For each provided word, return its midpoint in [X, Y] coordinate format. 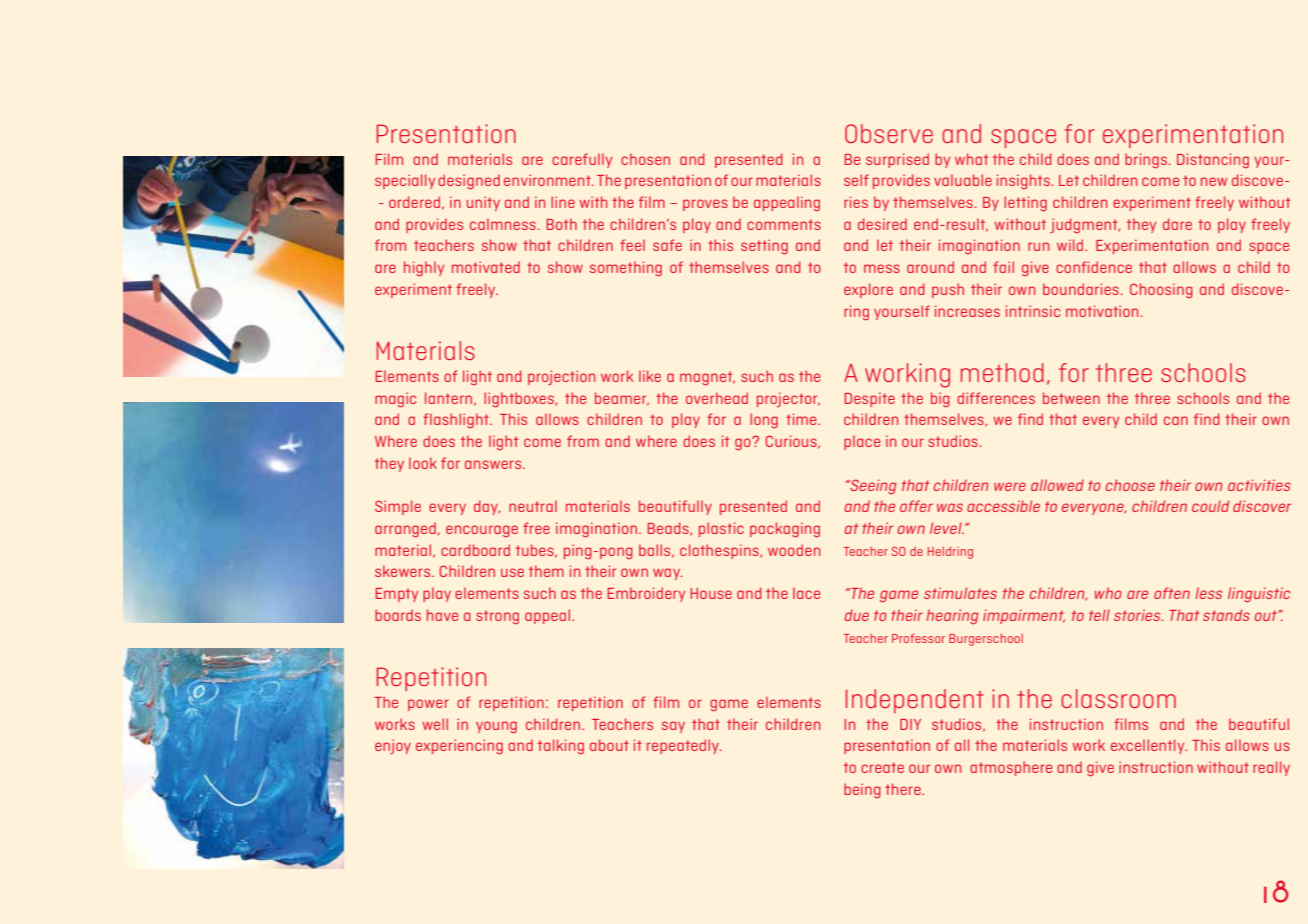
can [1176, 420]
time [802, 419]
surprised [897, 160]
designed [469, 182]
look [423, 463]
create [882, 767]
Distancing [1213, 161]
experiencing [459, 747]
